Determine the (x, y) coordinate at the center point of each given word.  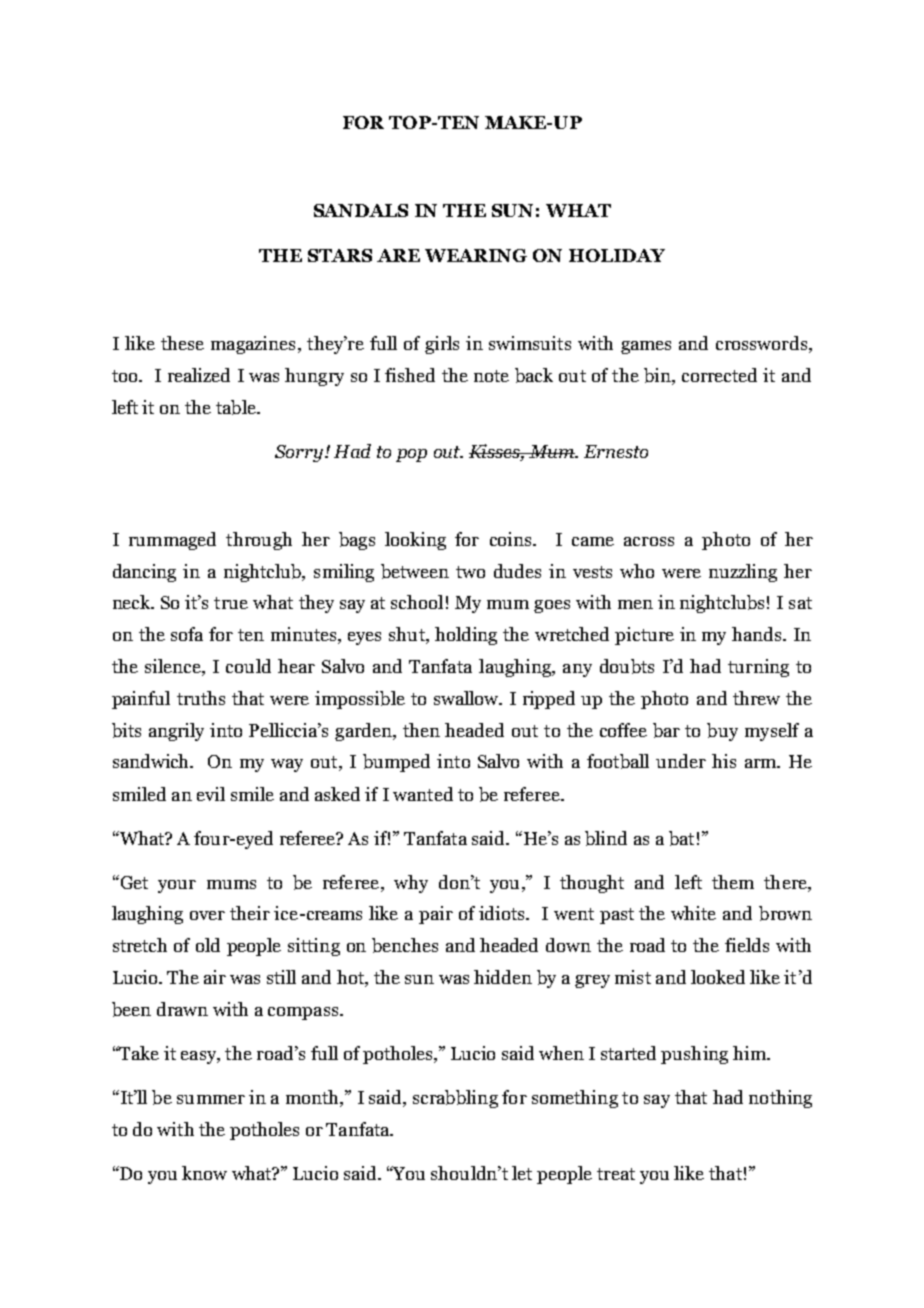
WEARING (476, 255)
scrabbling (455, 1099)
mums (231, 884)
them (733, 882)
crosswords (761, 343)
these (182, 343)
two (470, 572)
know (204, 1173)
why (411, 884)
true (231, 603)
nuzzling (743, 573)
